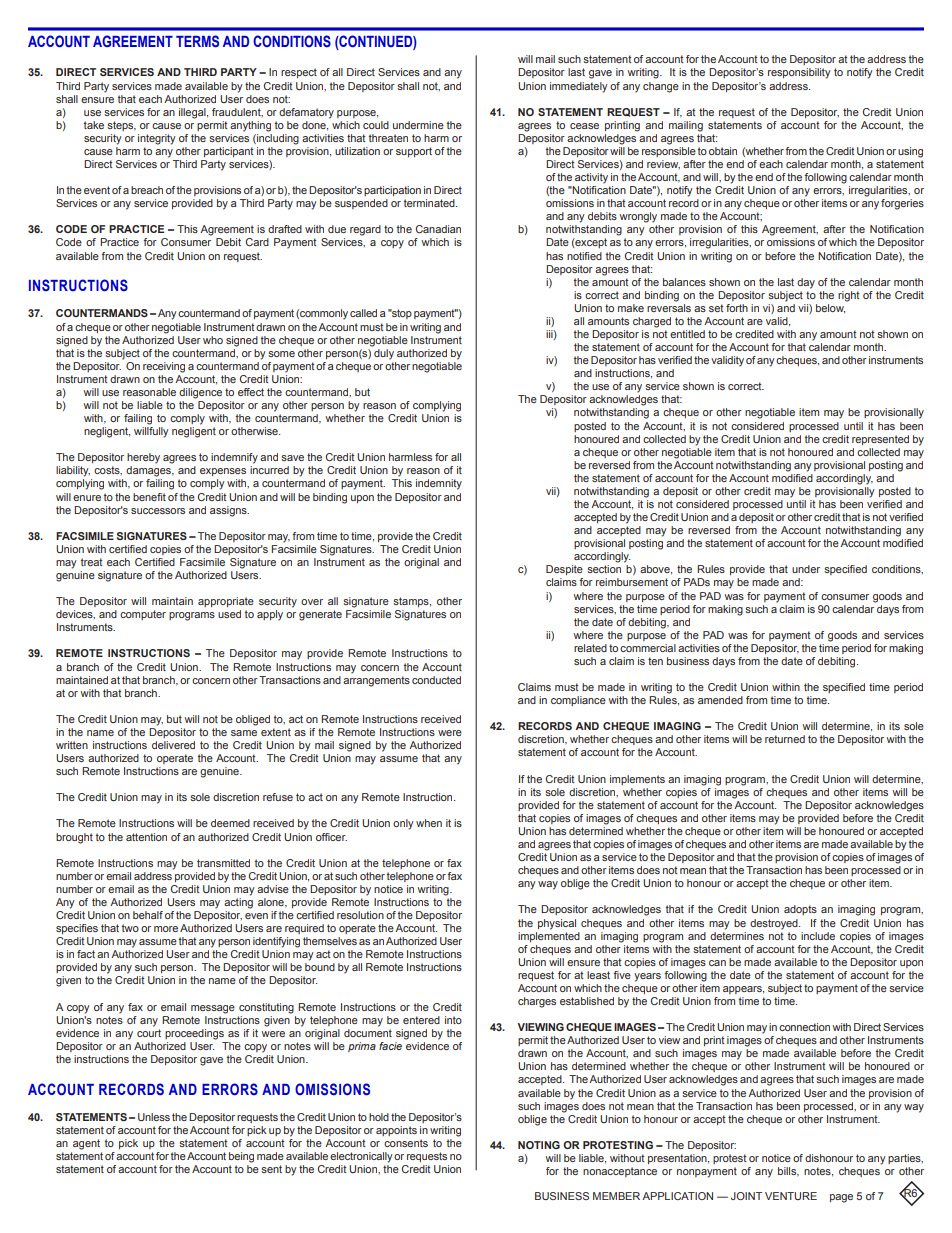 This screenshot has height=1233, width=952. I want to click on when, so click(429, 823).
